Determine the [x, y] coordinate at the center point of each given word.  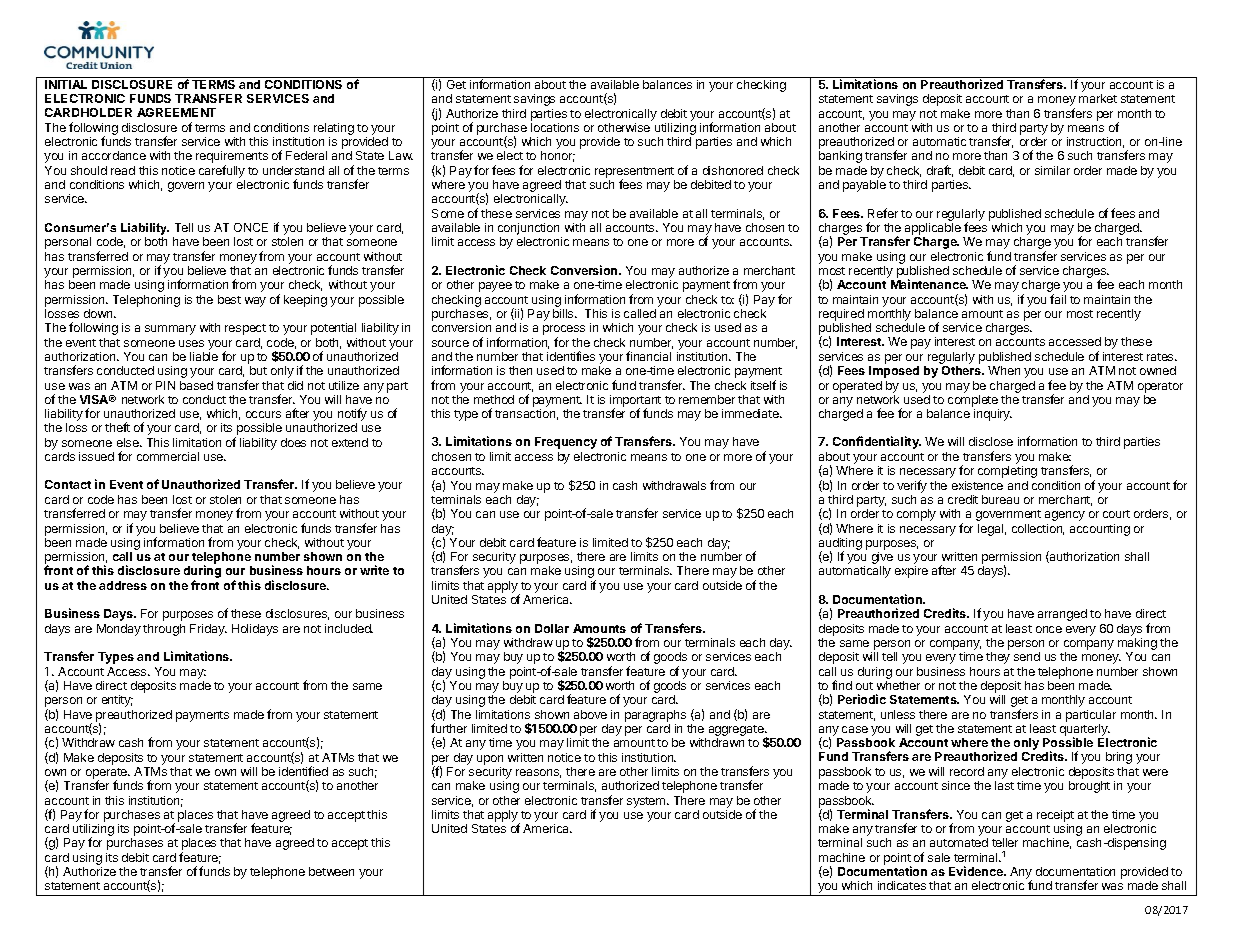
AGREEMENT [176, 112]
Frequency [566, 443]
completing [1007, 472]
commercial [168, 456]
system [647, 802]
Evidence [977, 871]
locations [555, 127]
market [1098, 98]
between [331, 871]
